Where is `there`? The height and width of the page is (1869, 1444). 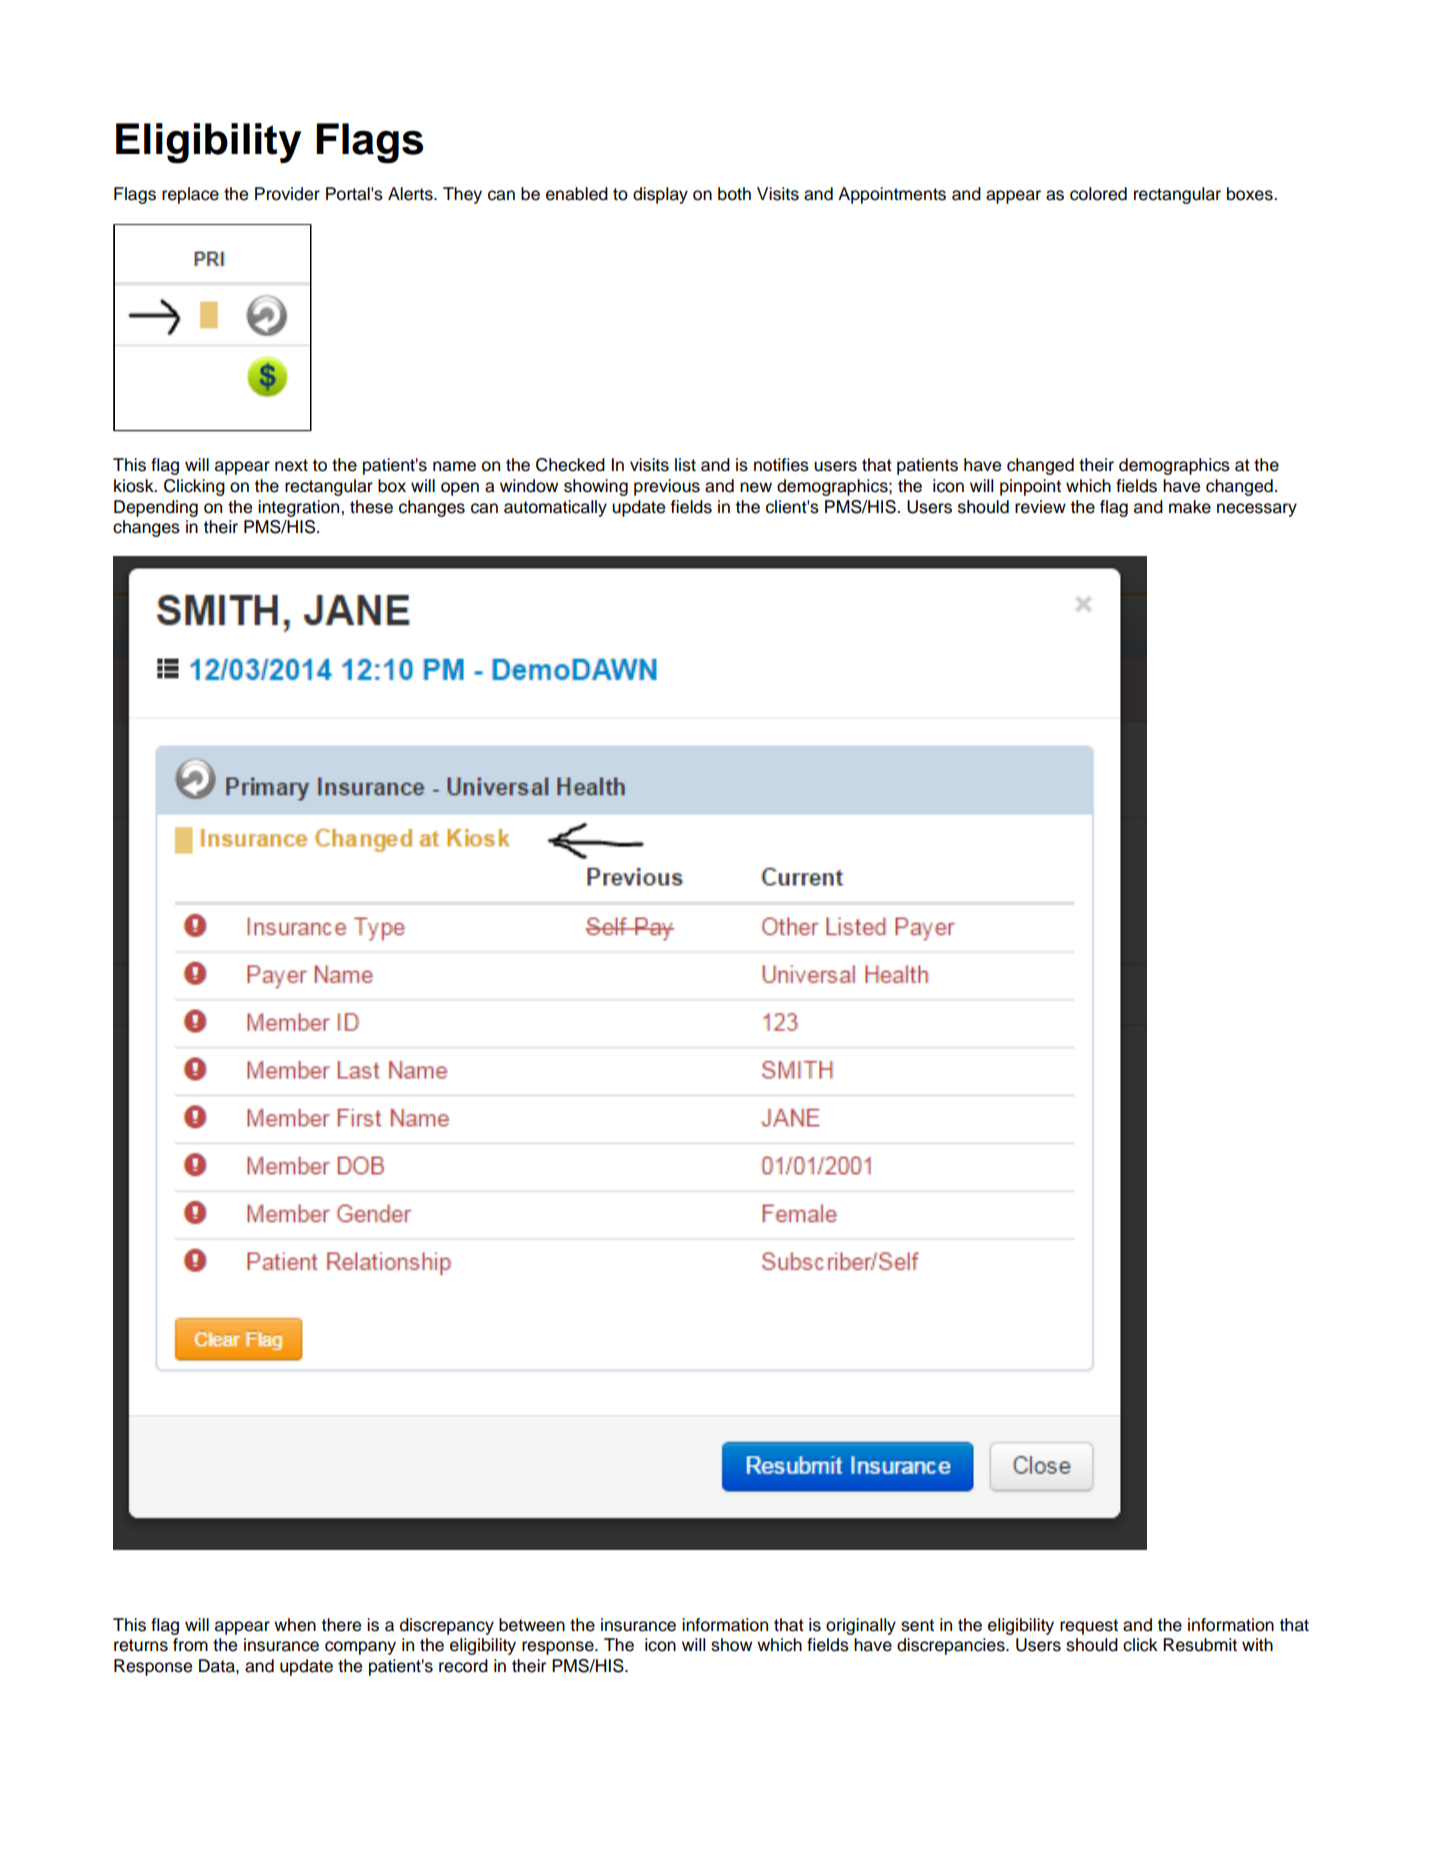
there is located at coordinates (341, 1625).
